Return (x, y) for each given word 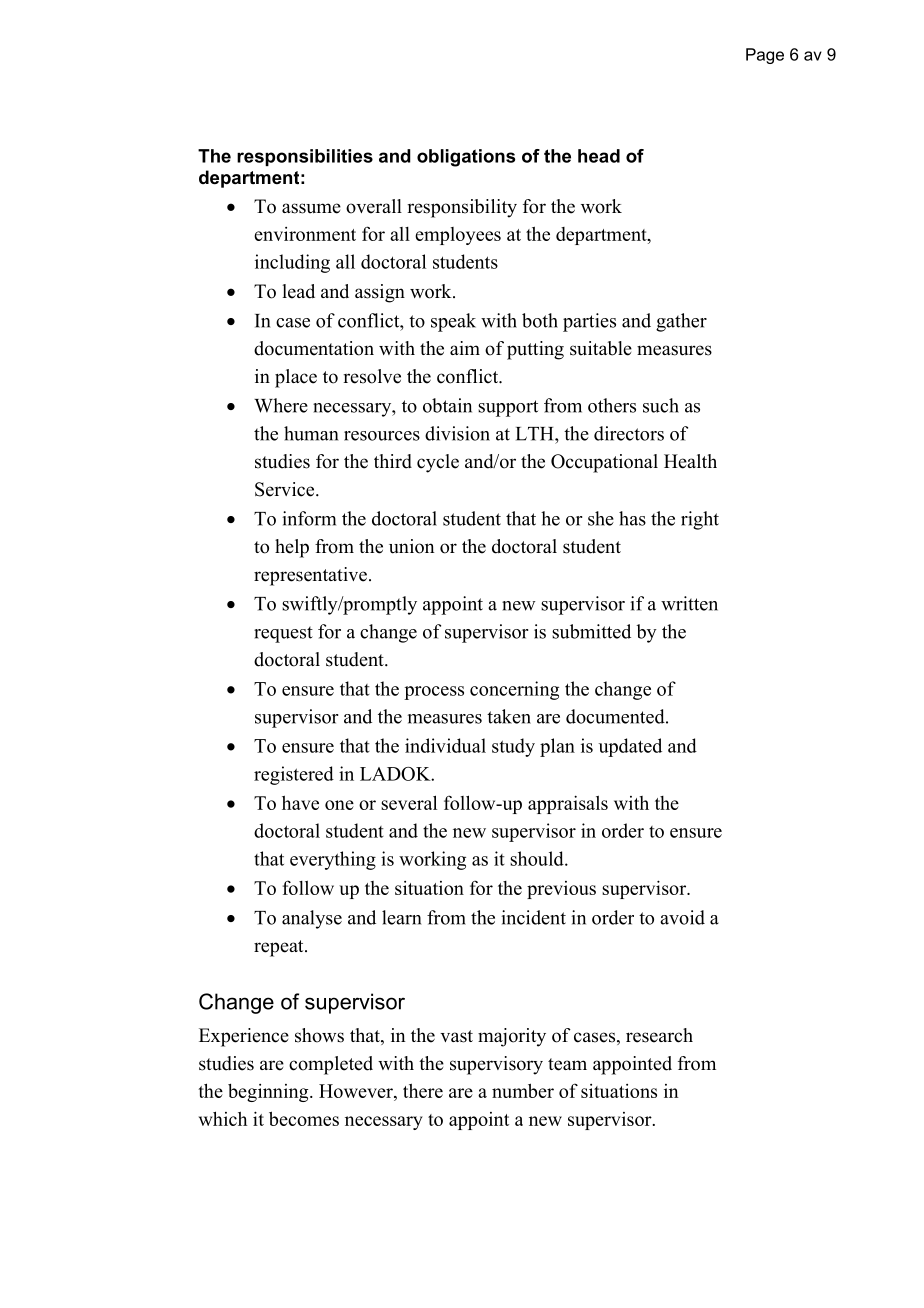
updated (630, 747)
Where (281, 405)
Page (765, 56)
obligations (466, 158)
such (661, 405)
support (508, 408)
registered (294, 775)
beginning (269, 1093)
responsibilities (305, 157)
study (513, 747)
